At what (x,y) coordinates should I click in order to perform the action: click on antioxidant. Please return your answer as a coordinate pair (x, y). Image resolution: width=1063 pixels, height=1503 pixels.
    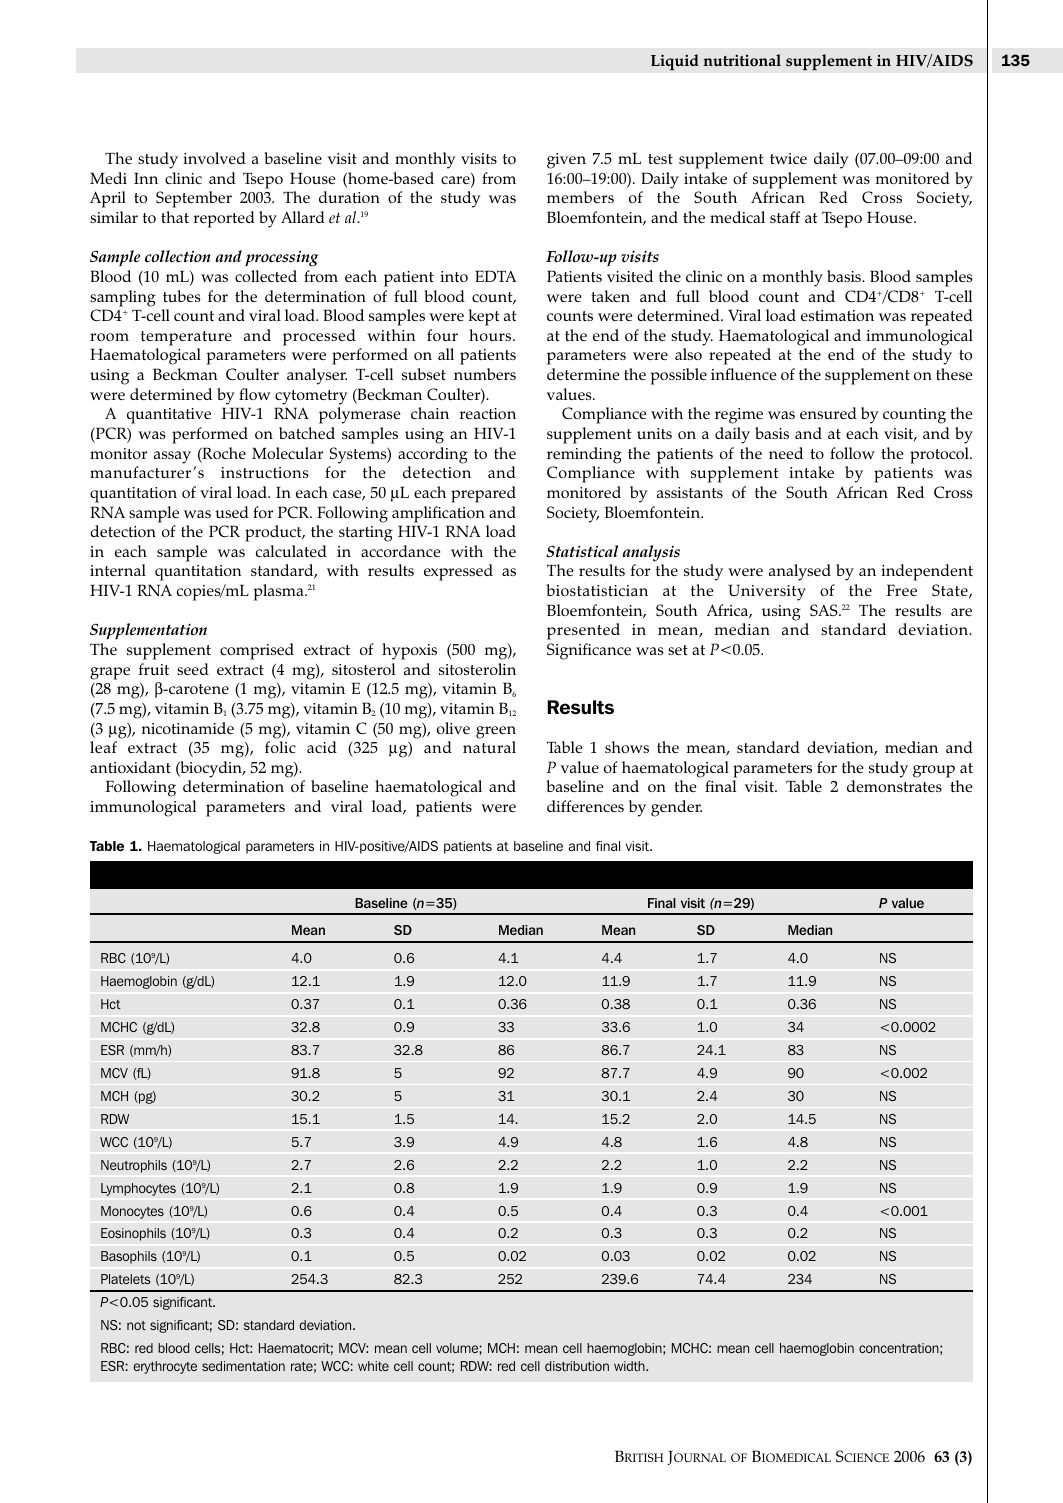
    Looking at the image, I should click on (130, 767).
